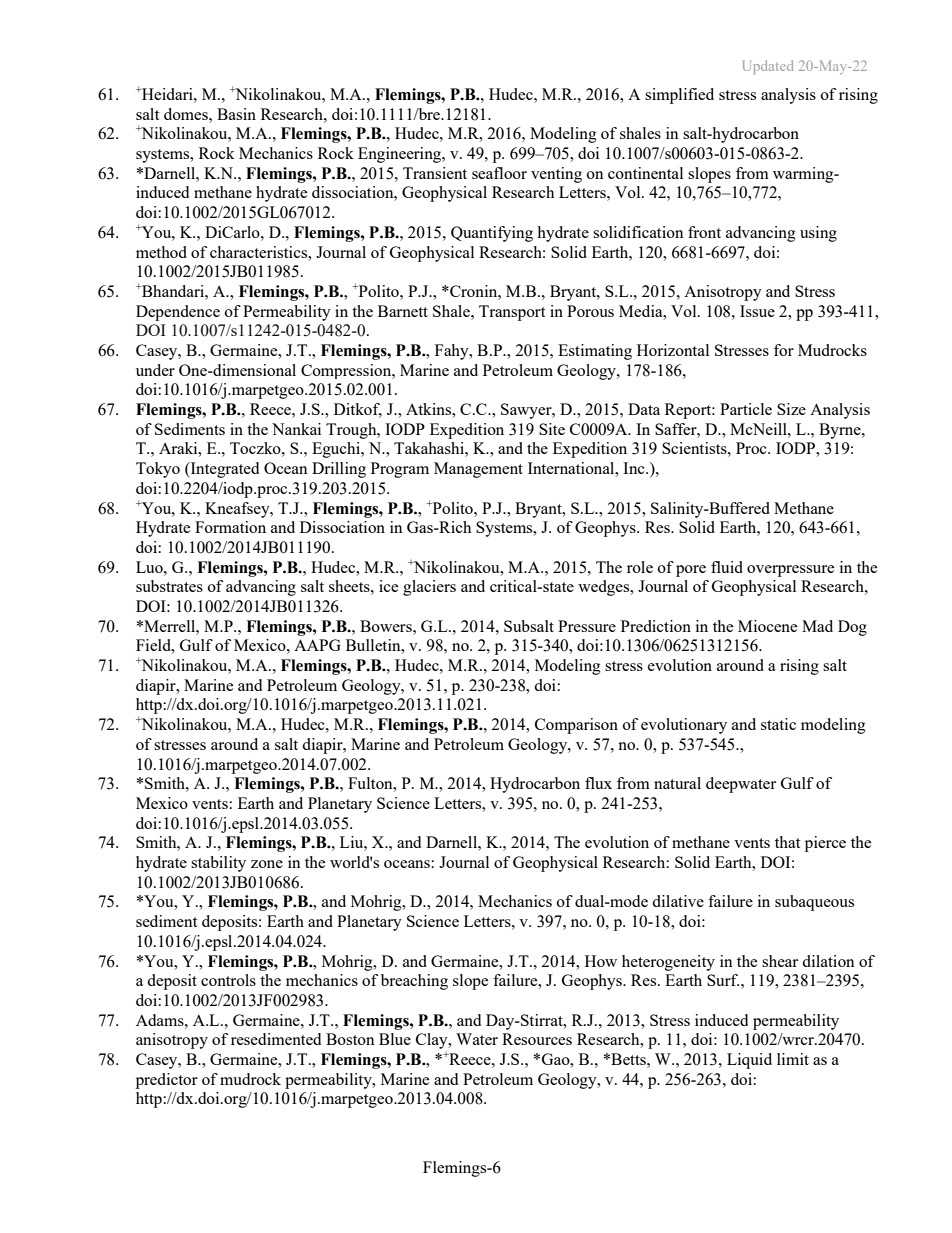 The height and width of the image is (1233, 952). Describe the element at coordinates (512, 313) in the image. I see `Transport` at that location.
